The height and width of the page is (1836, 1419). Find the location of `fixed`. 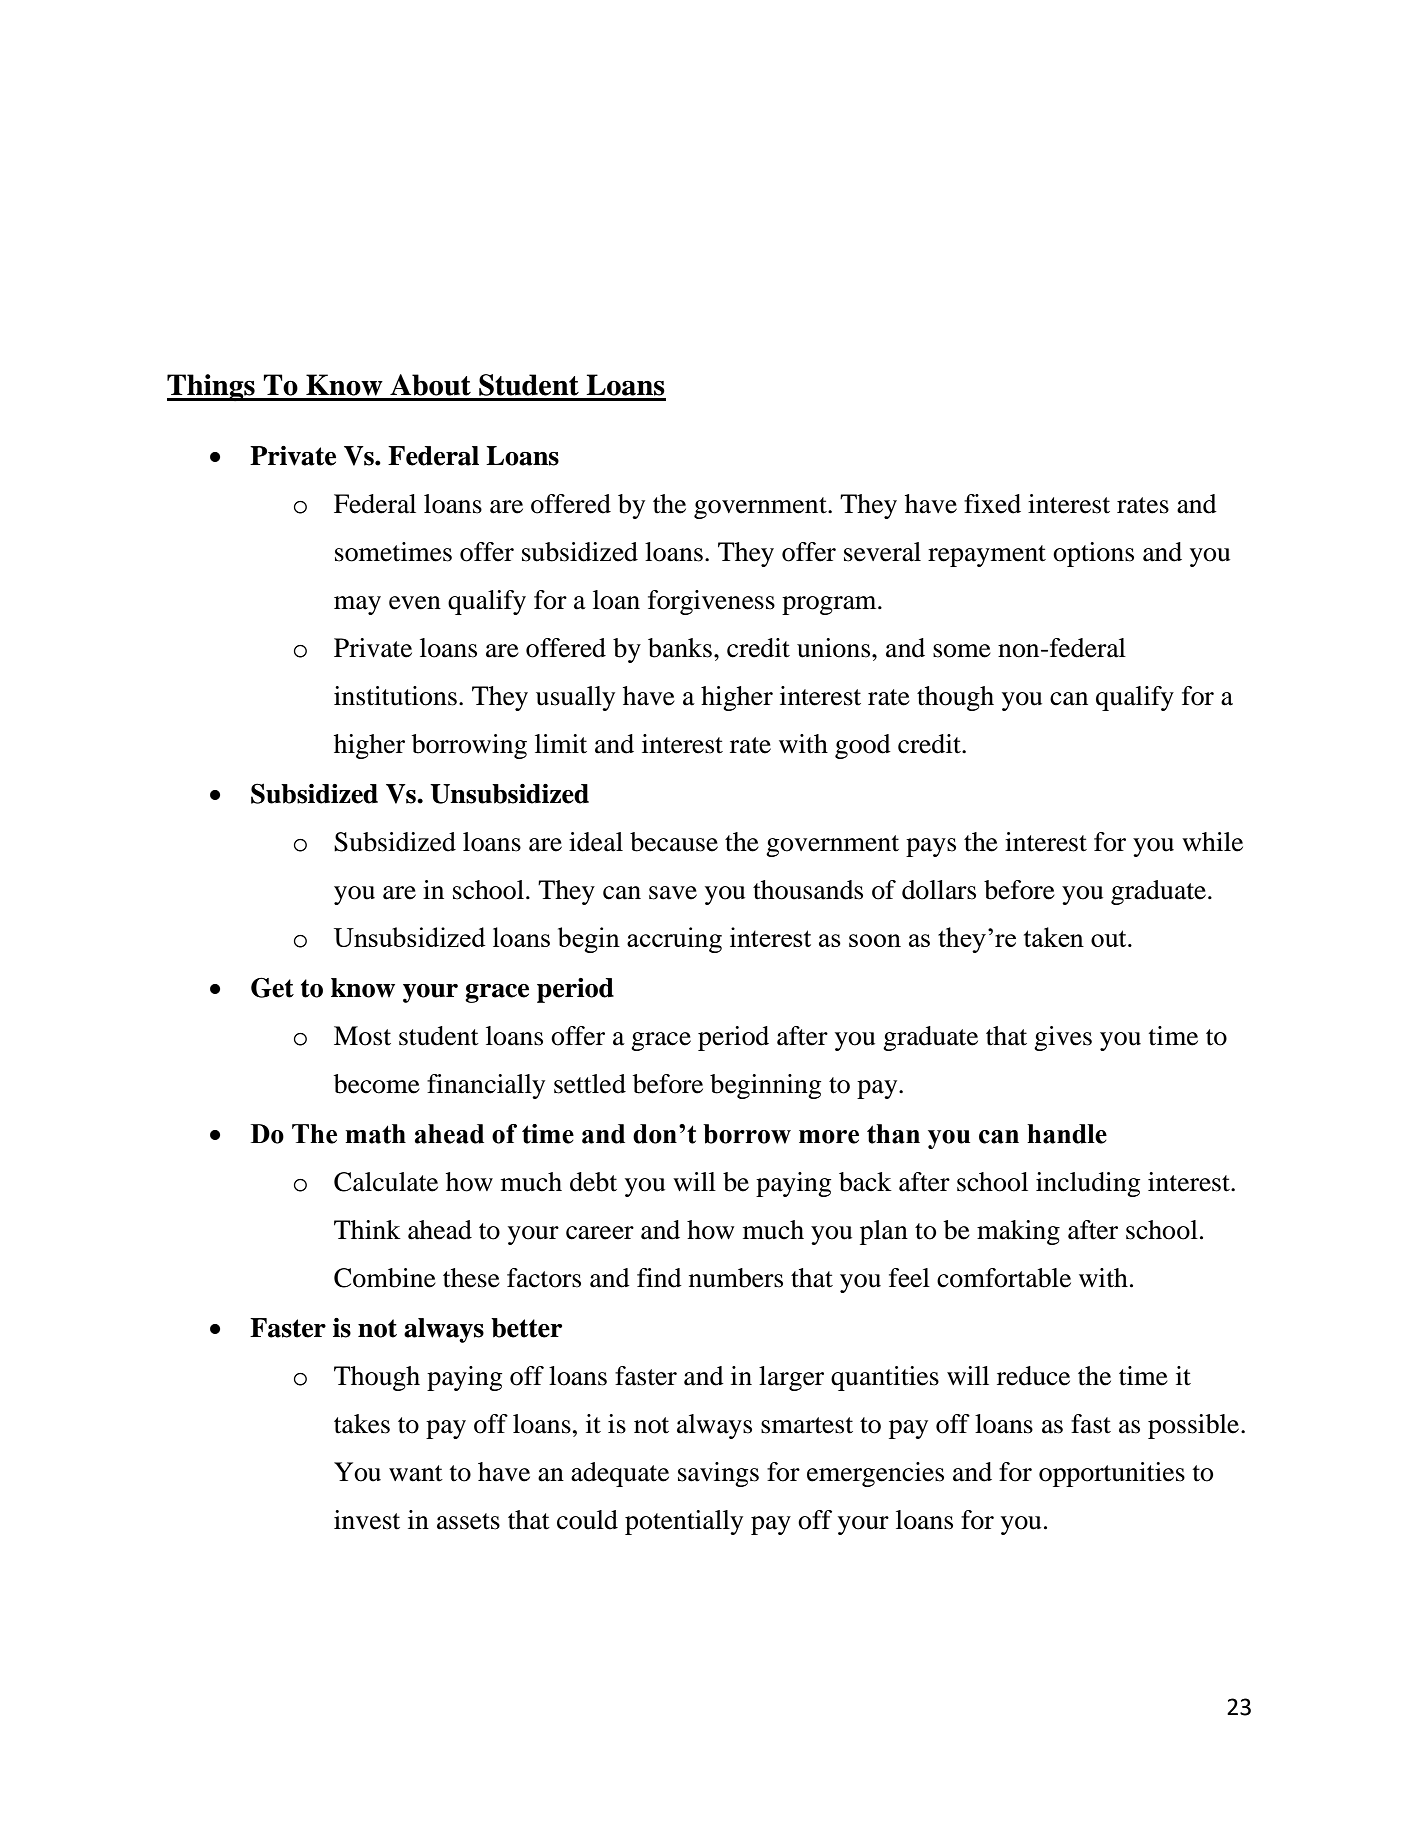

fixed is located at coordinates (992, 504).
